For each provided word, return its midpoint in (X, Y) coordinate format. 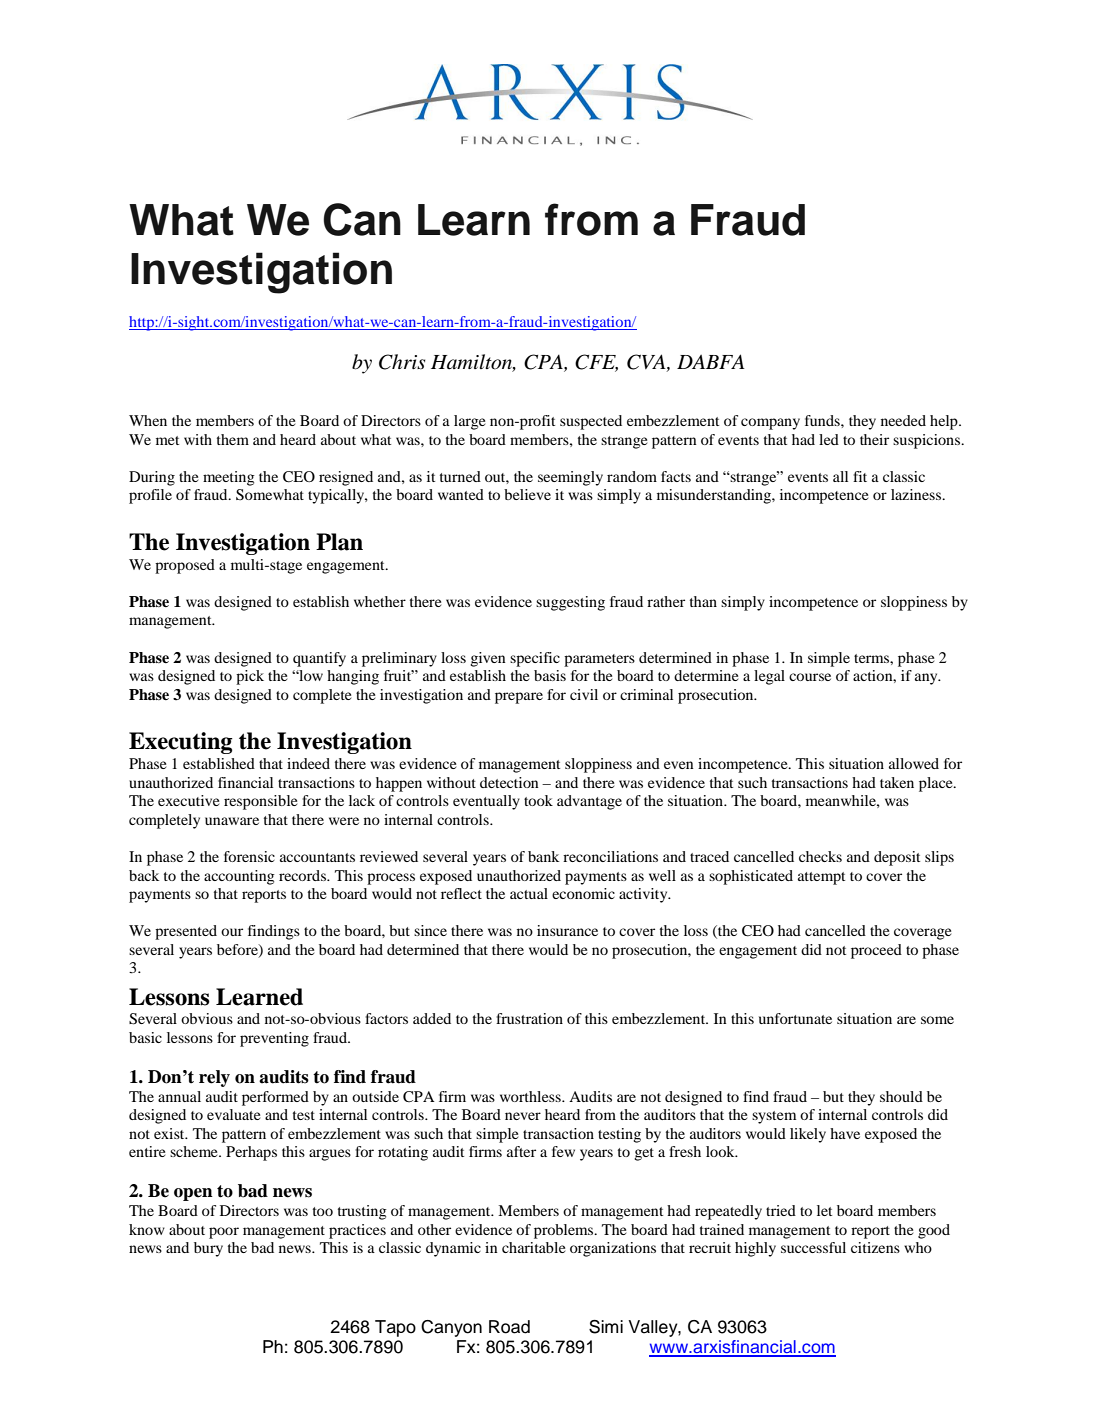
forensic (249, 856)
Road (509, 1327)
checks (820, 856)
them (233, 439)
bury (208, 1249)
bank (543, 856)
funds (823, 420)
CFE (596, 363)
